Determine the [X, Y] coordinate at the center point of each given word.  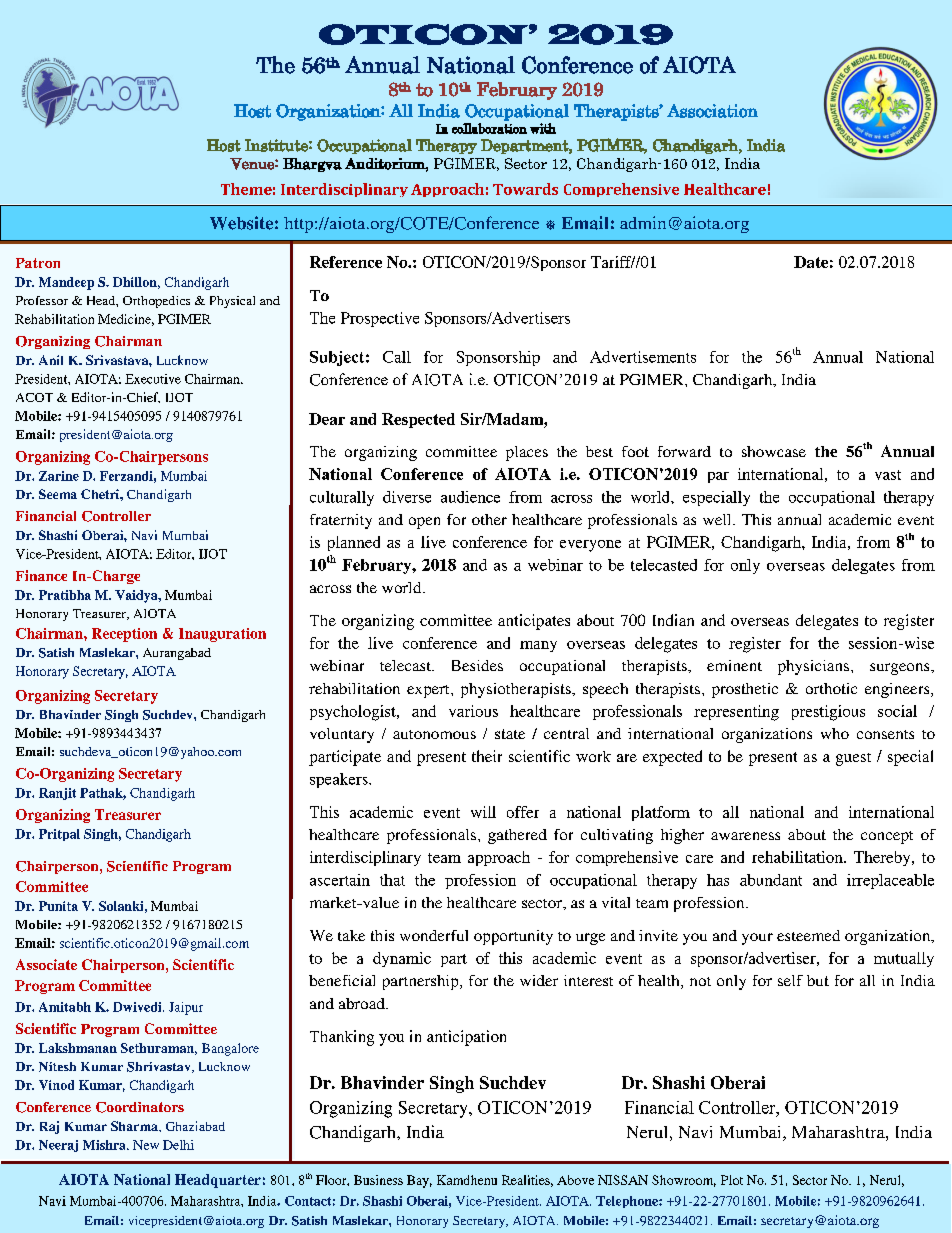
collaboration [489, 128]
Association [712, 111]
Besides [477, 665]
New [146, 1145]
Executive [153, 379]
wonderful [434, 935]
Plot [732, 1180]
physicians [815, 667]
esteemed [808, 935]
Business [378, 1180]
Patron [38, 263]
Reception [124, 635]
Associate [46, 964]
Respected [418, 420]
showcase [774, 451]
